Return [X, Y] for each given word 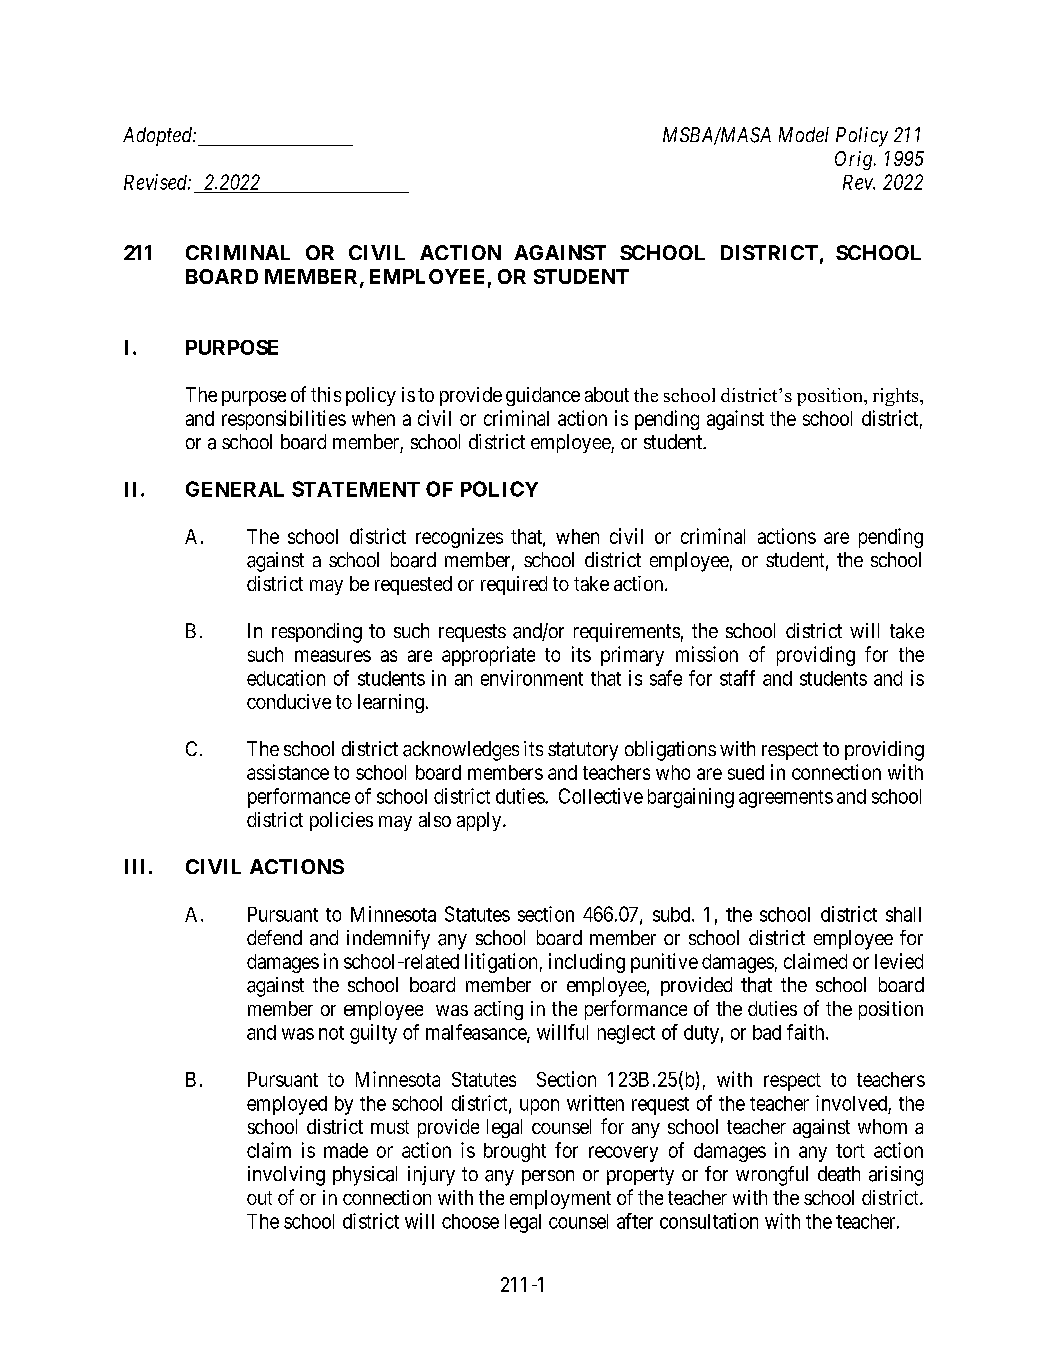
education [286, 678]
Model [804, 134]
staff [737, 678]
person [548, 1177]
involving [286, 1176]
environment [532, 678]
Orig [855, 160]
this [326, 394]
